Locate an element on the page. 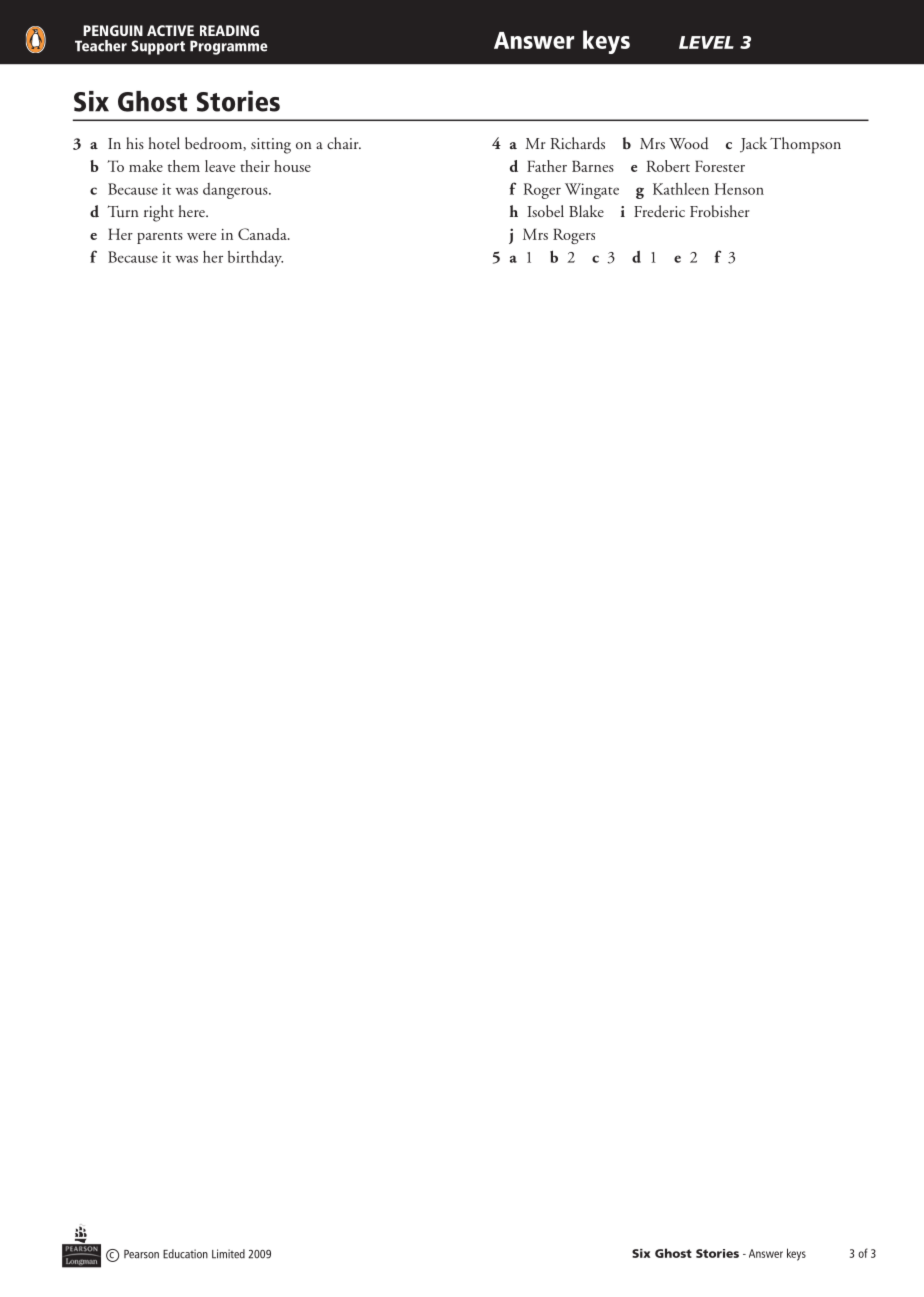 The width and height of the document is (924, 1297). Blake is located at coordinates (586, 211).
